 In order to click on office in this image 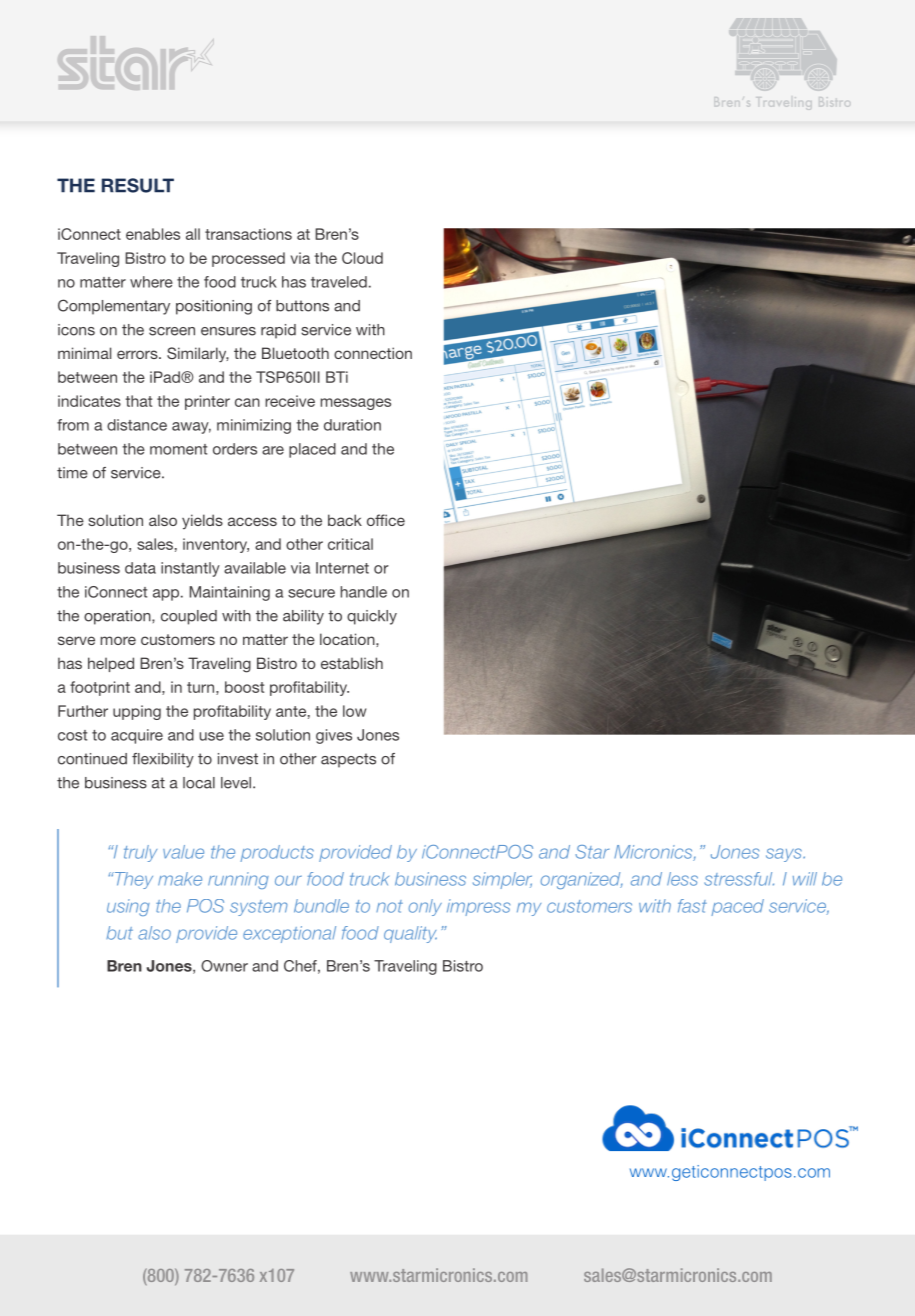, I will do `click(386, 520)`.
